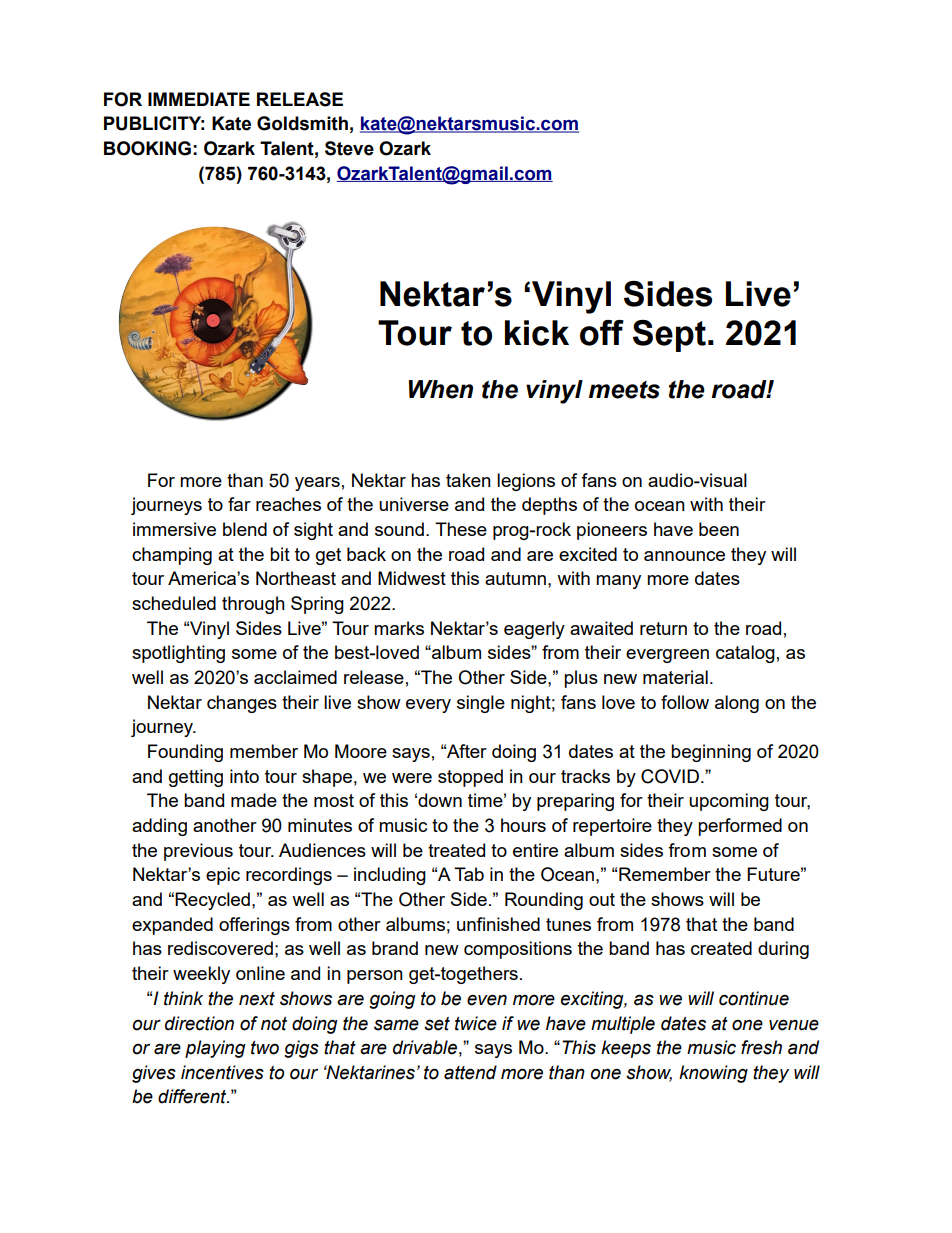 The width and height of the document is (952, 1233). I want to click on Sept, so click(669, 336).
